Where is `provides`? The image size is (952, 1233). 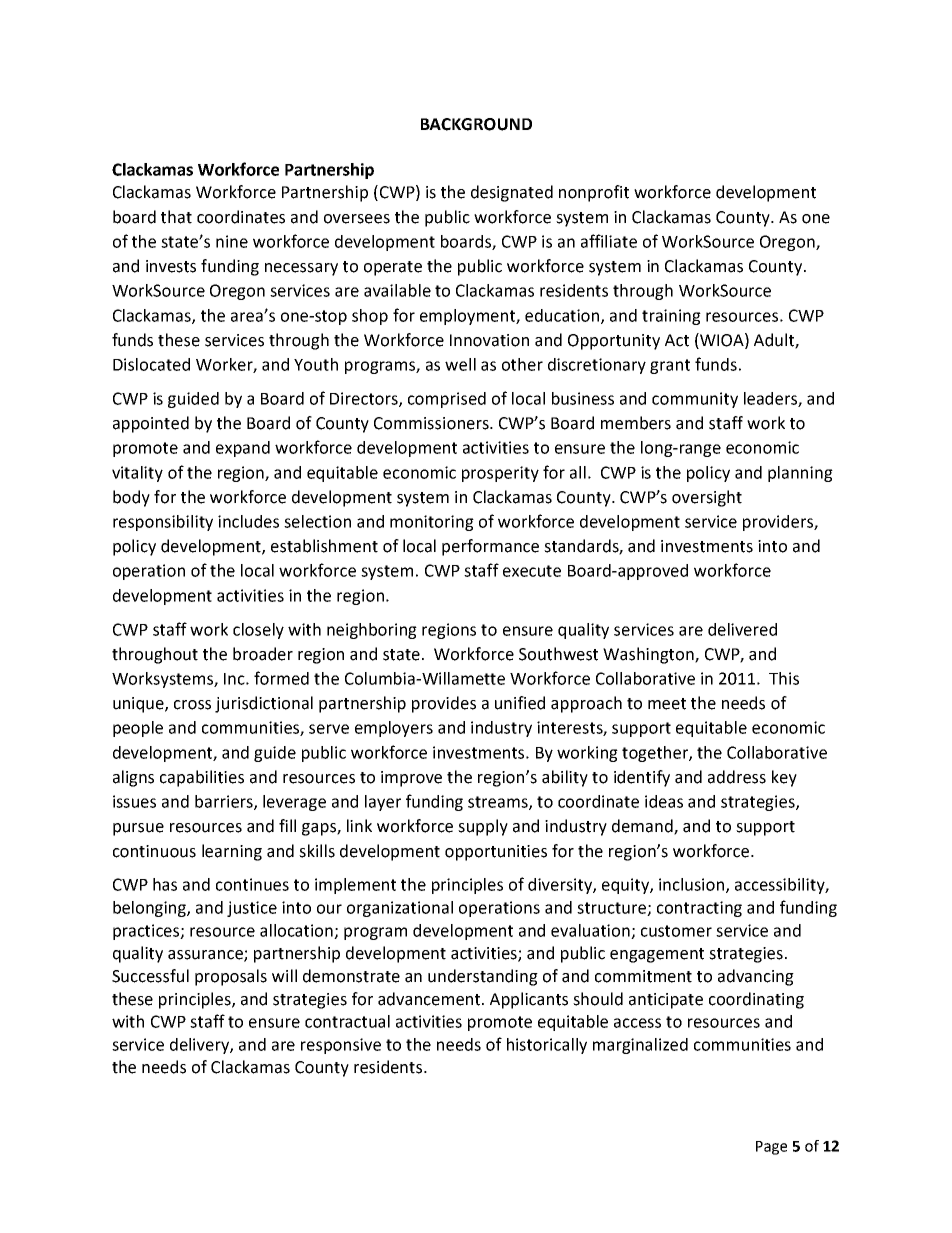
provides is located at coordinates (444, 704).
